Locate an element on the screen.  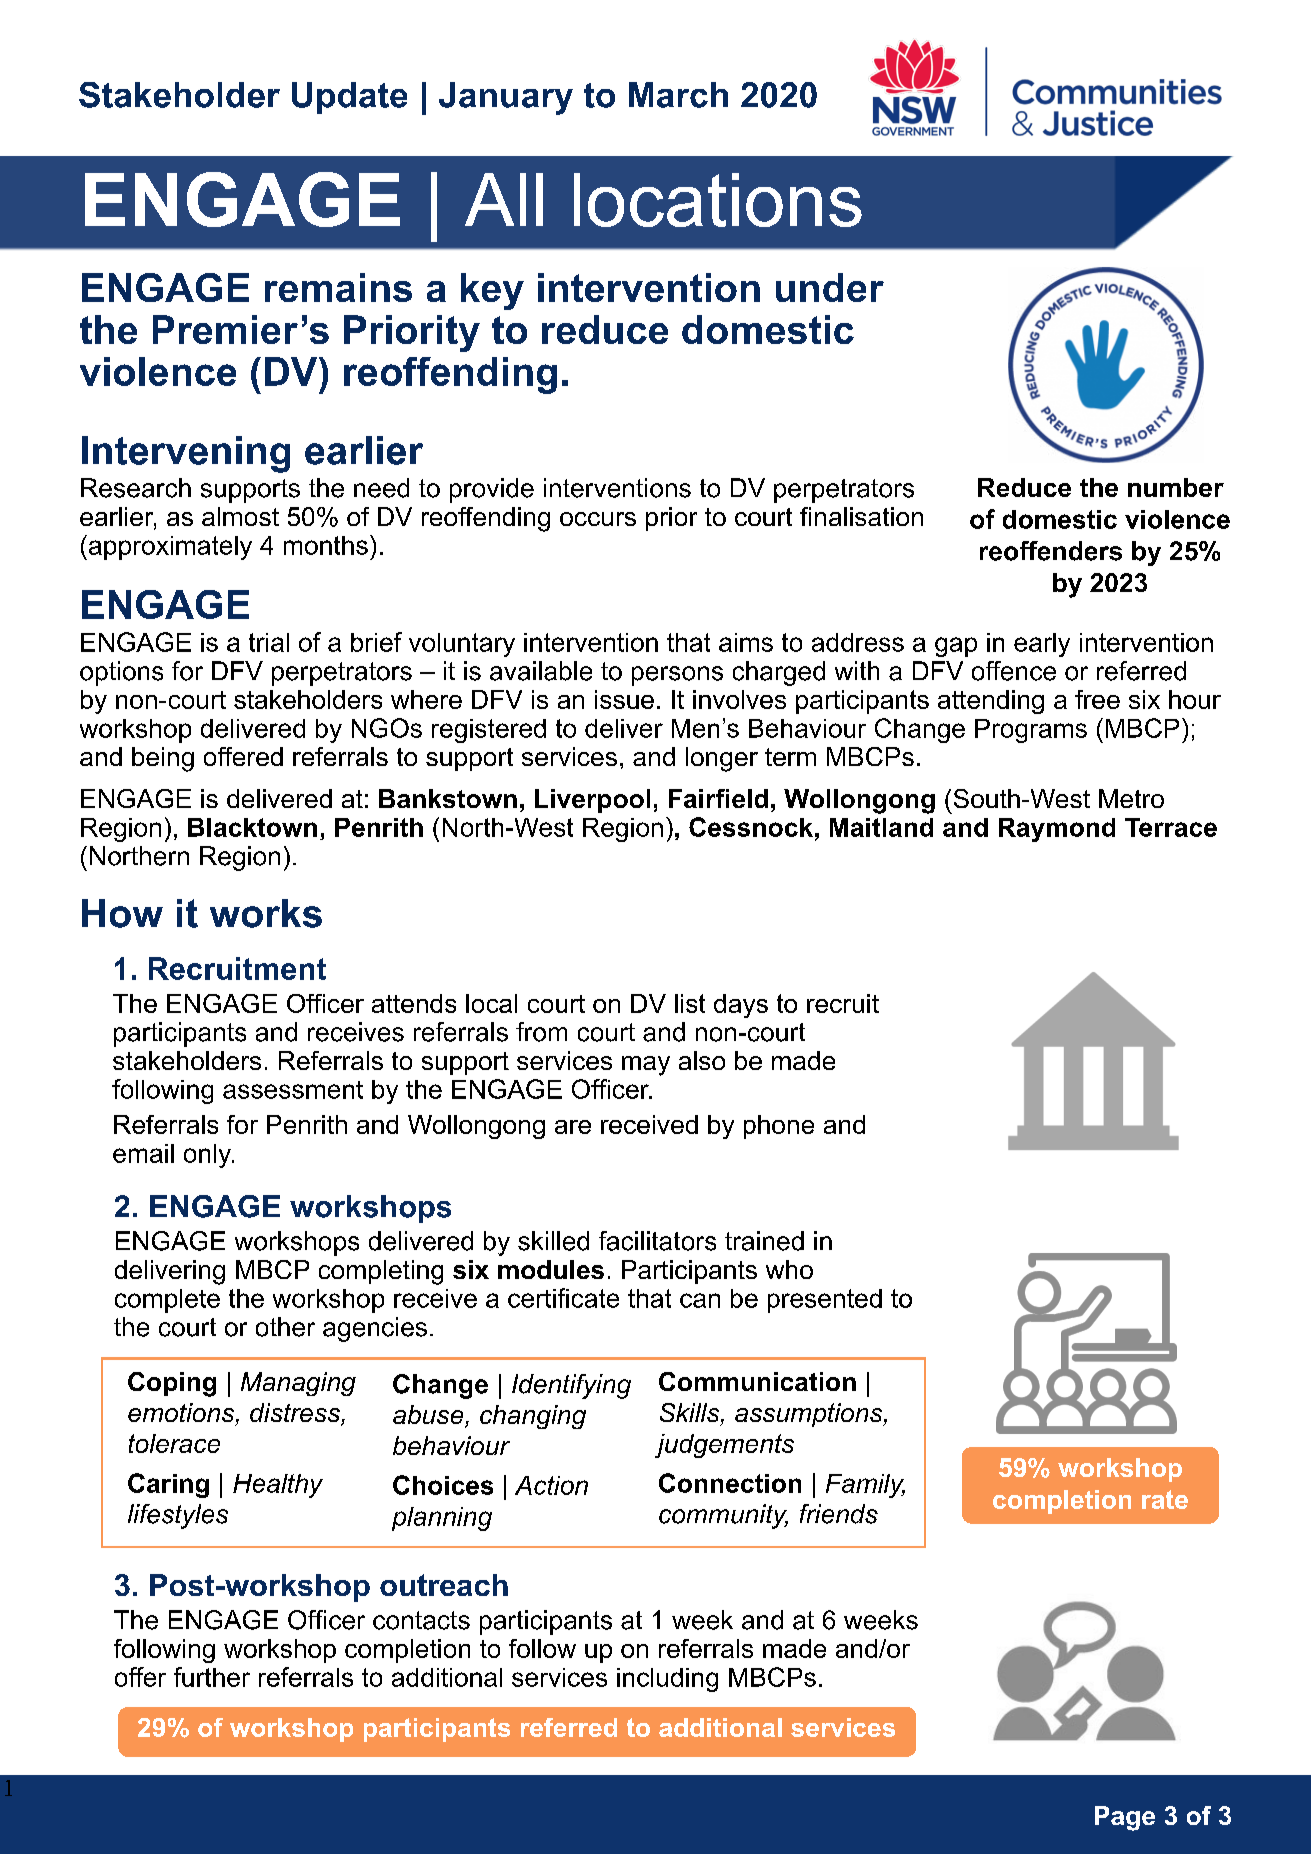
only is located at coordinates (209, 1156).
